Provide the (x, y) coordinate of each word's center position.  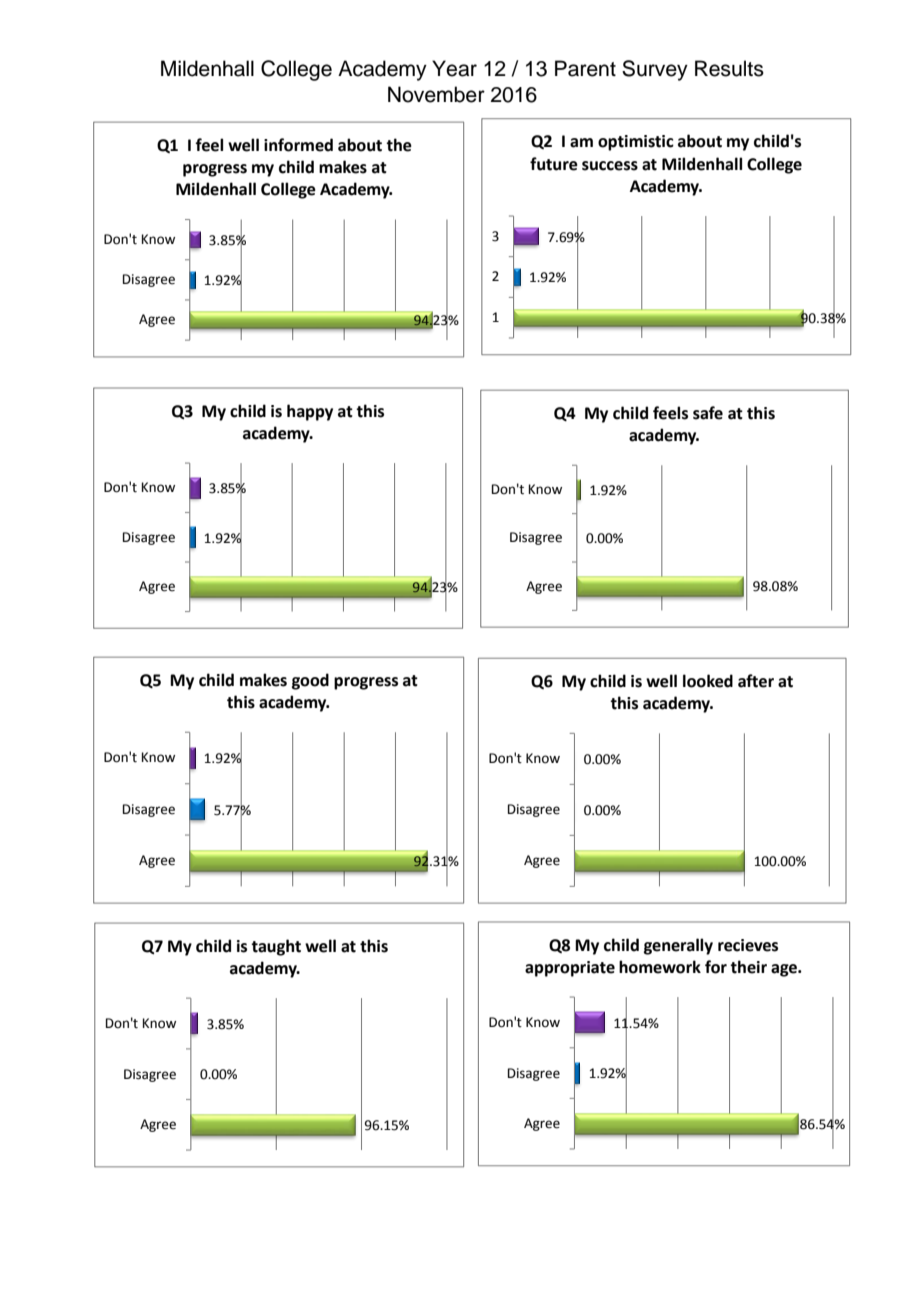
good (310, 681)
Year (454, 68)
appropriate (570, 969)
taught (276, 947)
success (610, 166)
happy (310, 412)
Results (729, 68)
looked (708, 681)
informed (298, 145)
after (756, 681)
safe (708, 413)
